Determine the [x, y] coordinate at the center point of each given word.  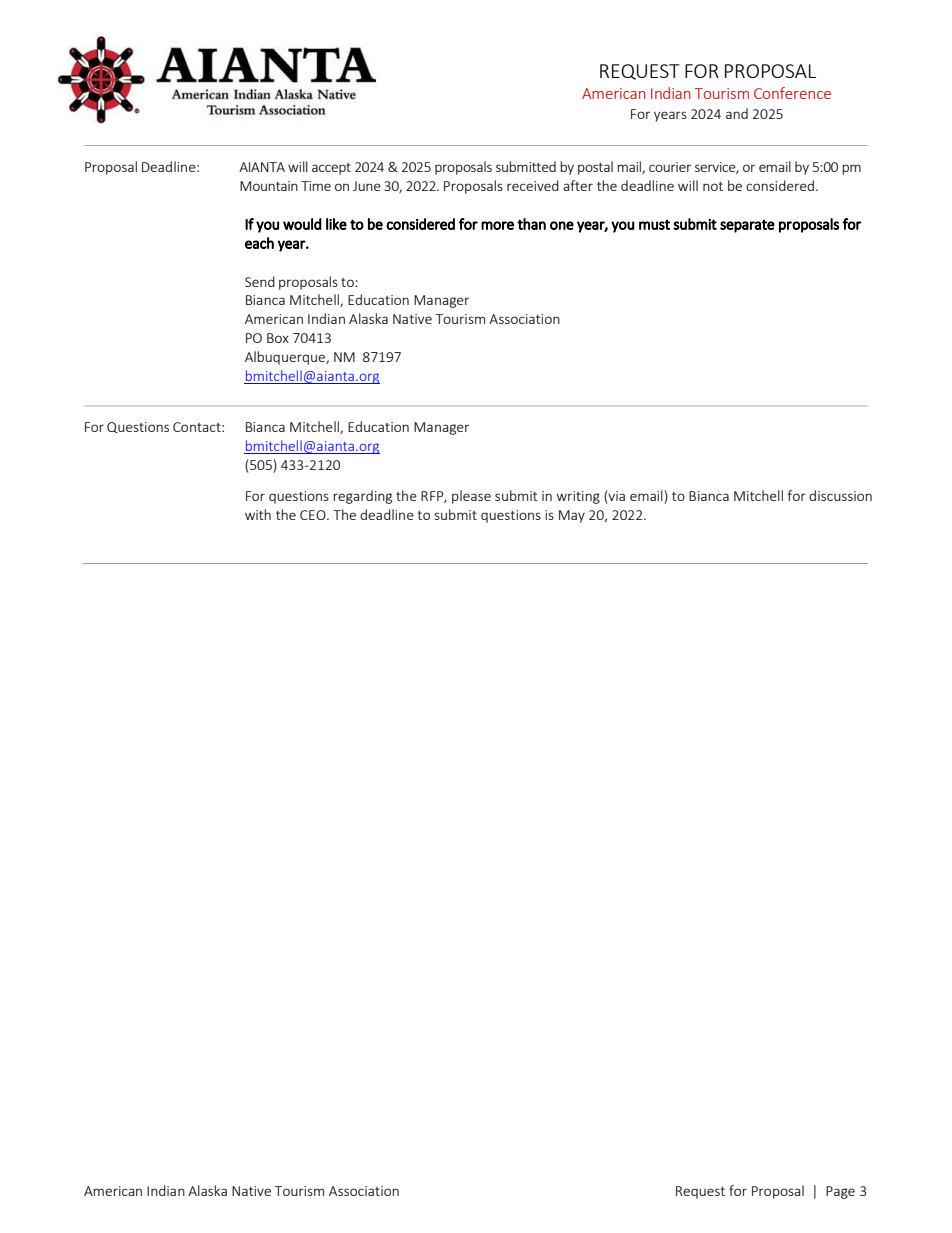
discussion [840, 495]
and [737, 113]
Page [840, 1192]
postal [595, 168]
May [572, 516]
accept [331, 169]
